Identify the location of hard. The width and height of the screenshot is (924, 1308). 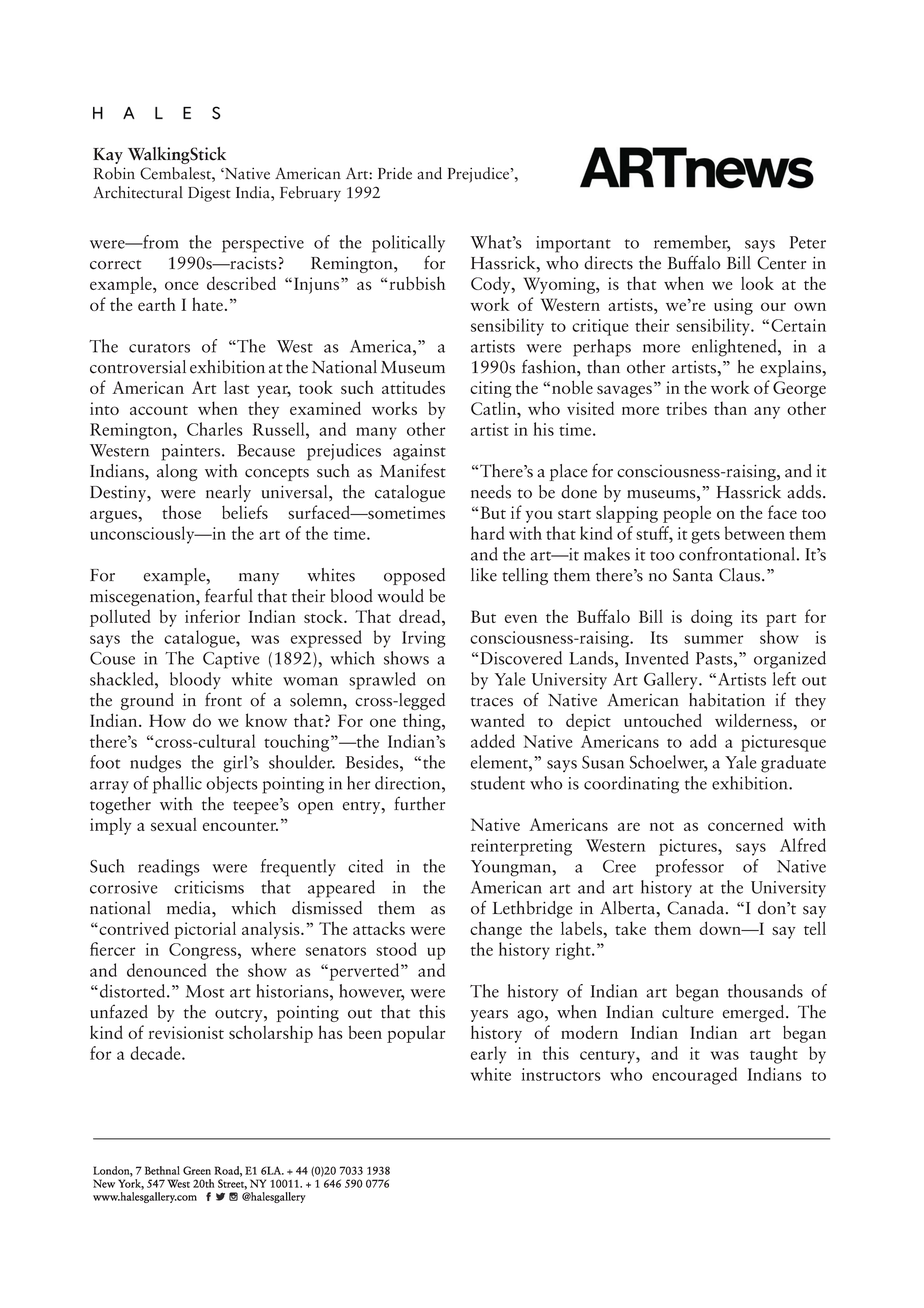
(487, 533).
